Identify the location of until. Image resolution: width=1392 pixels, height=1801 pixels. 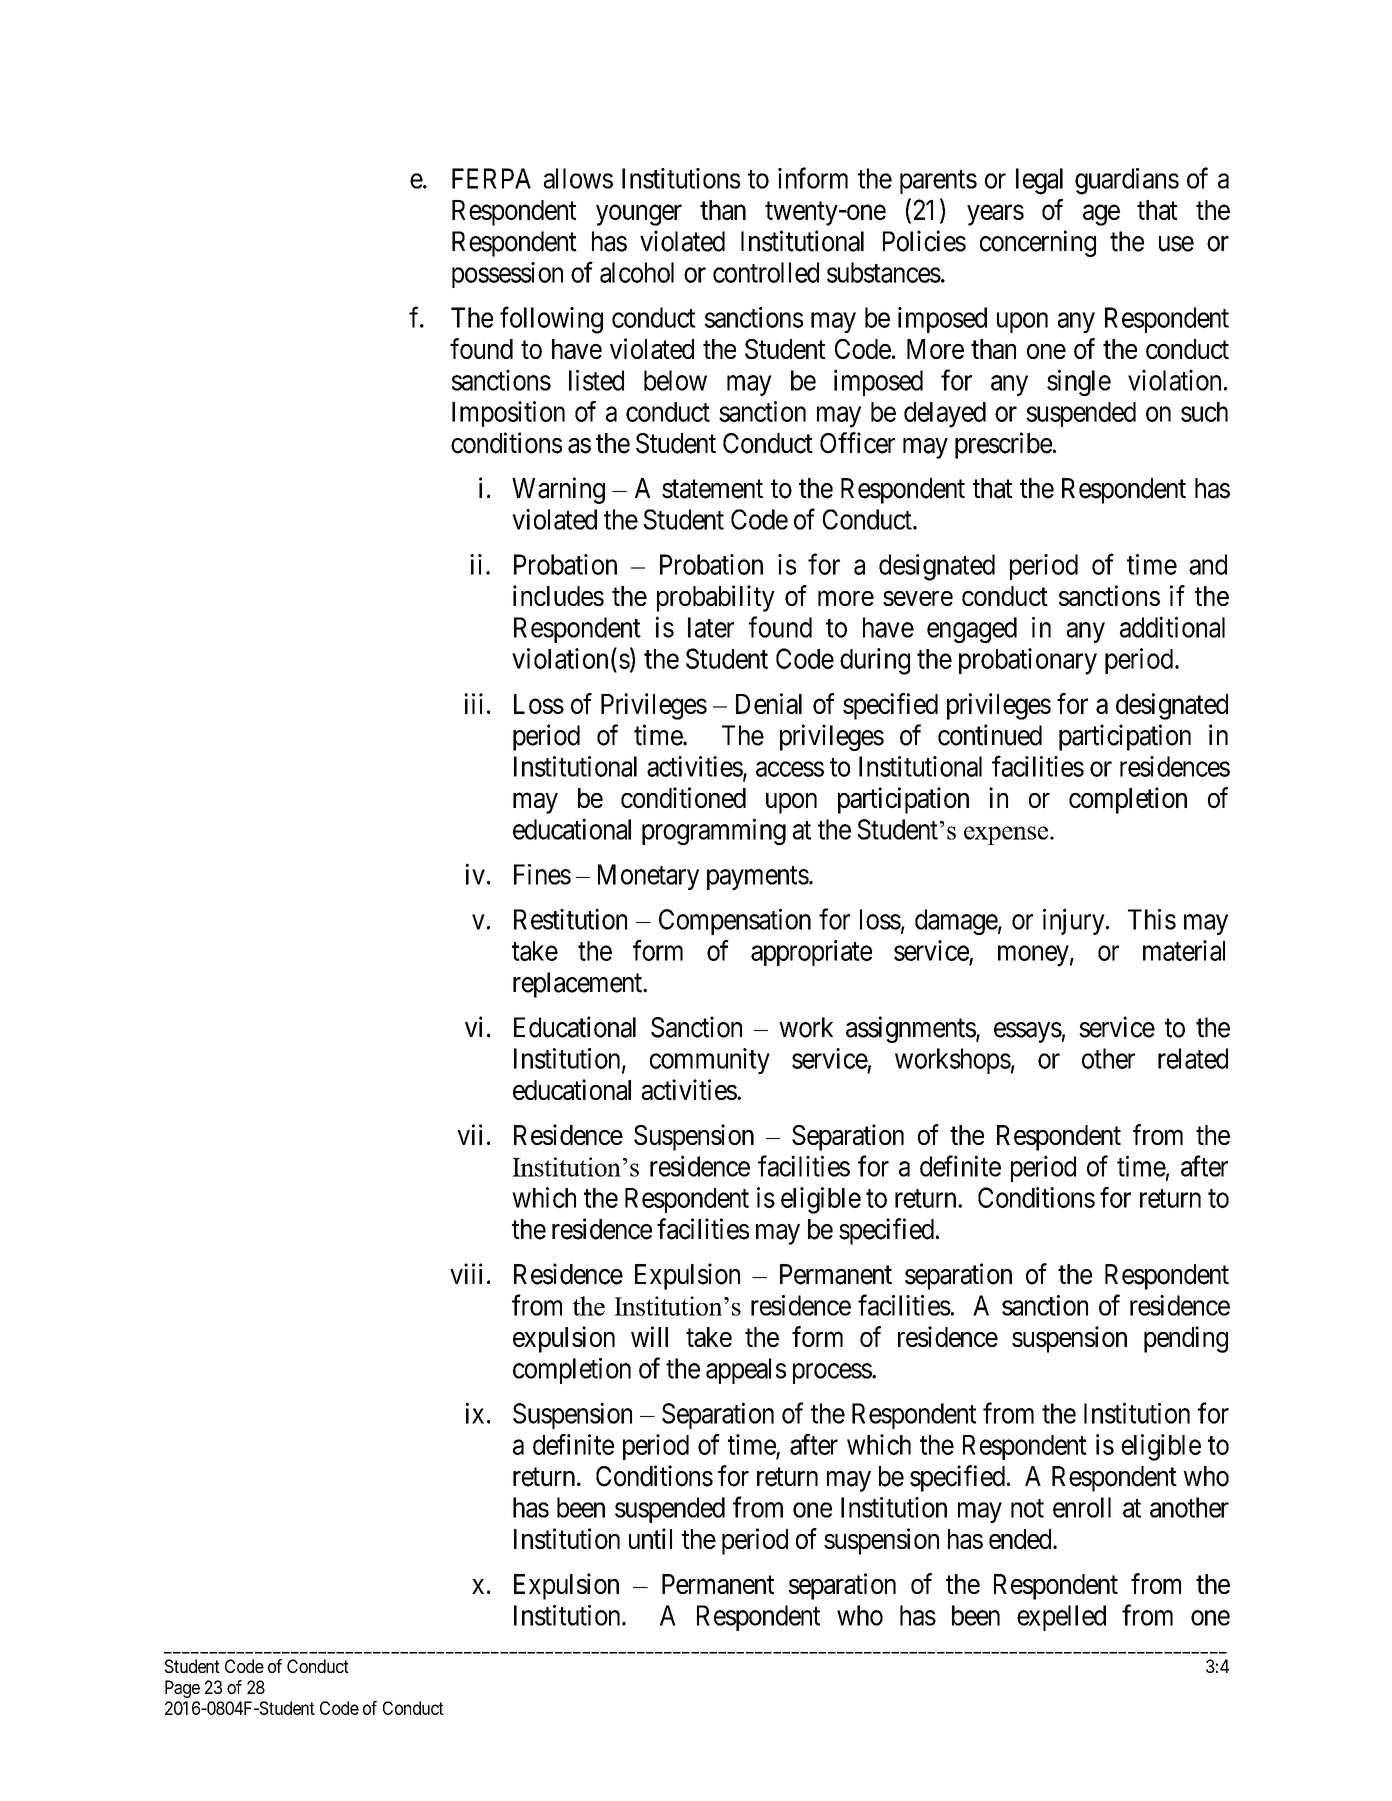
(650, 1538).
